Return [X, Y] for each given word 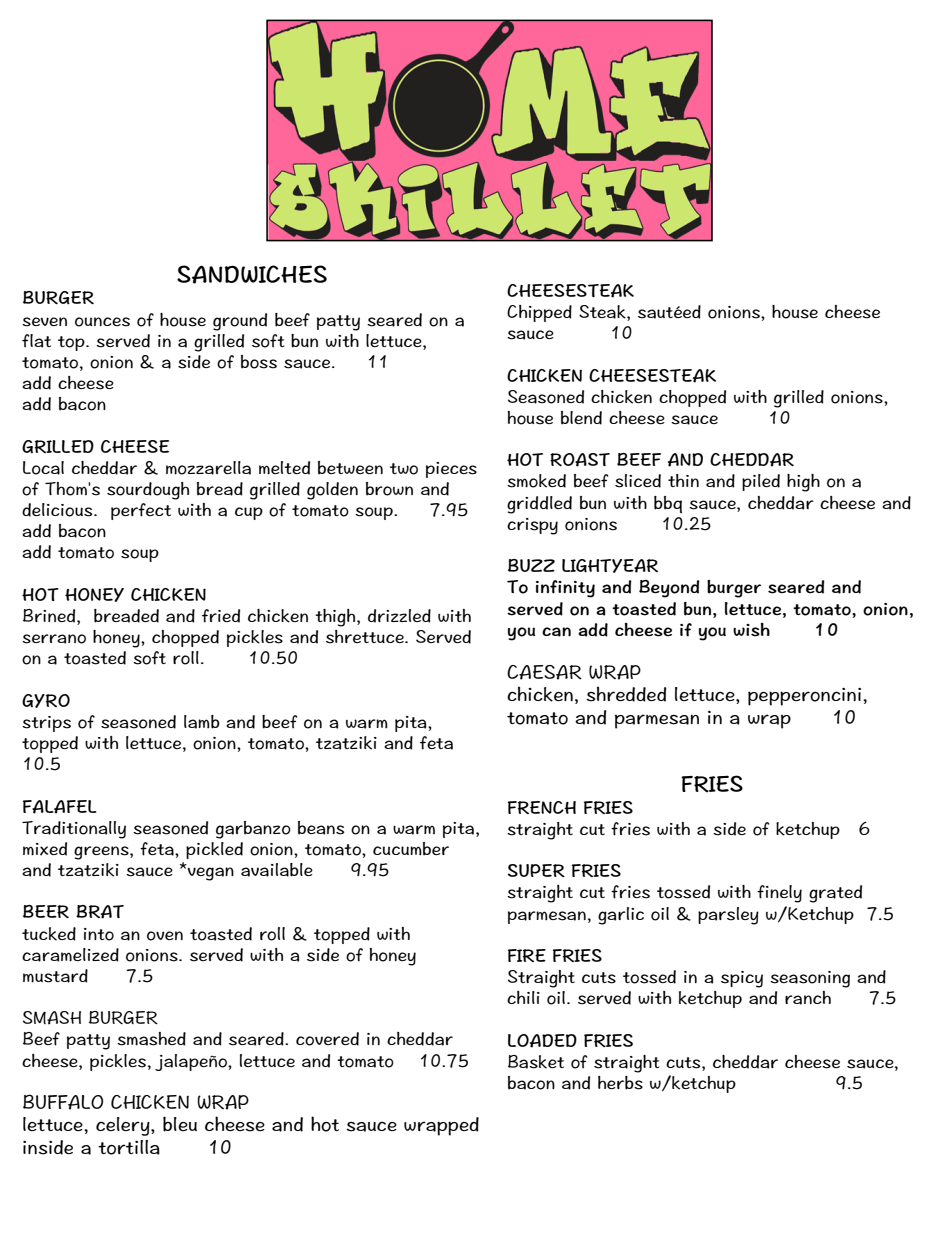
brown [389, 489]
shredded [626, 694]
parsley [728, 916]
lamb [202, 722]
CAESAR [544, 672]
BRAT [100, 912]
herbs [620, 1083]
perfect [141, 511]
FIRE [527, 955]
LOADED [542, 1041]
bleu [180, 1124]
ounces [102, 322]
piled [761, 482]
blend [581, 418]
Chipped [539, 313]
